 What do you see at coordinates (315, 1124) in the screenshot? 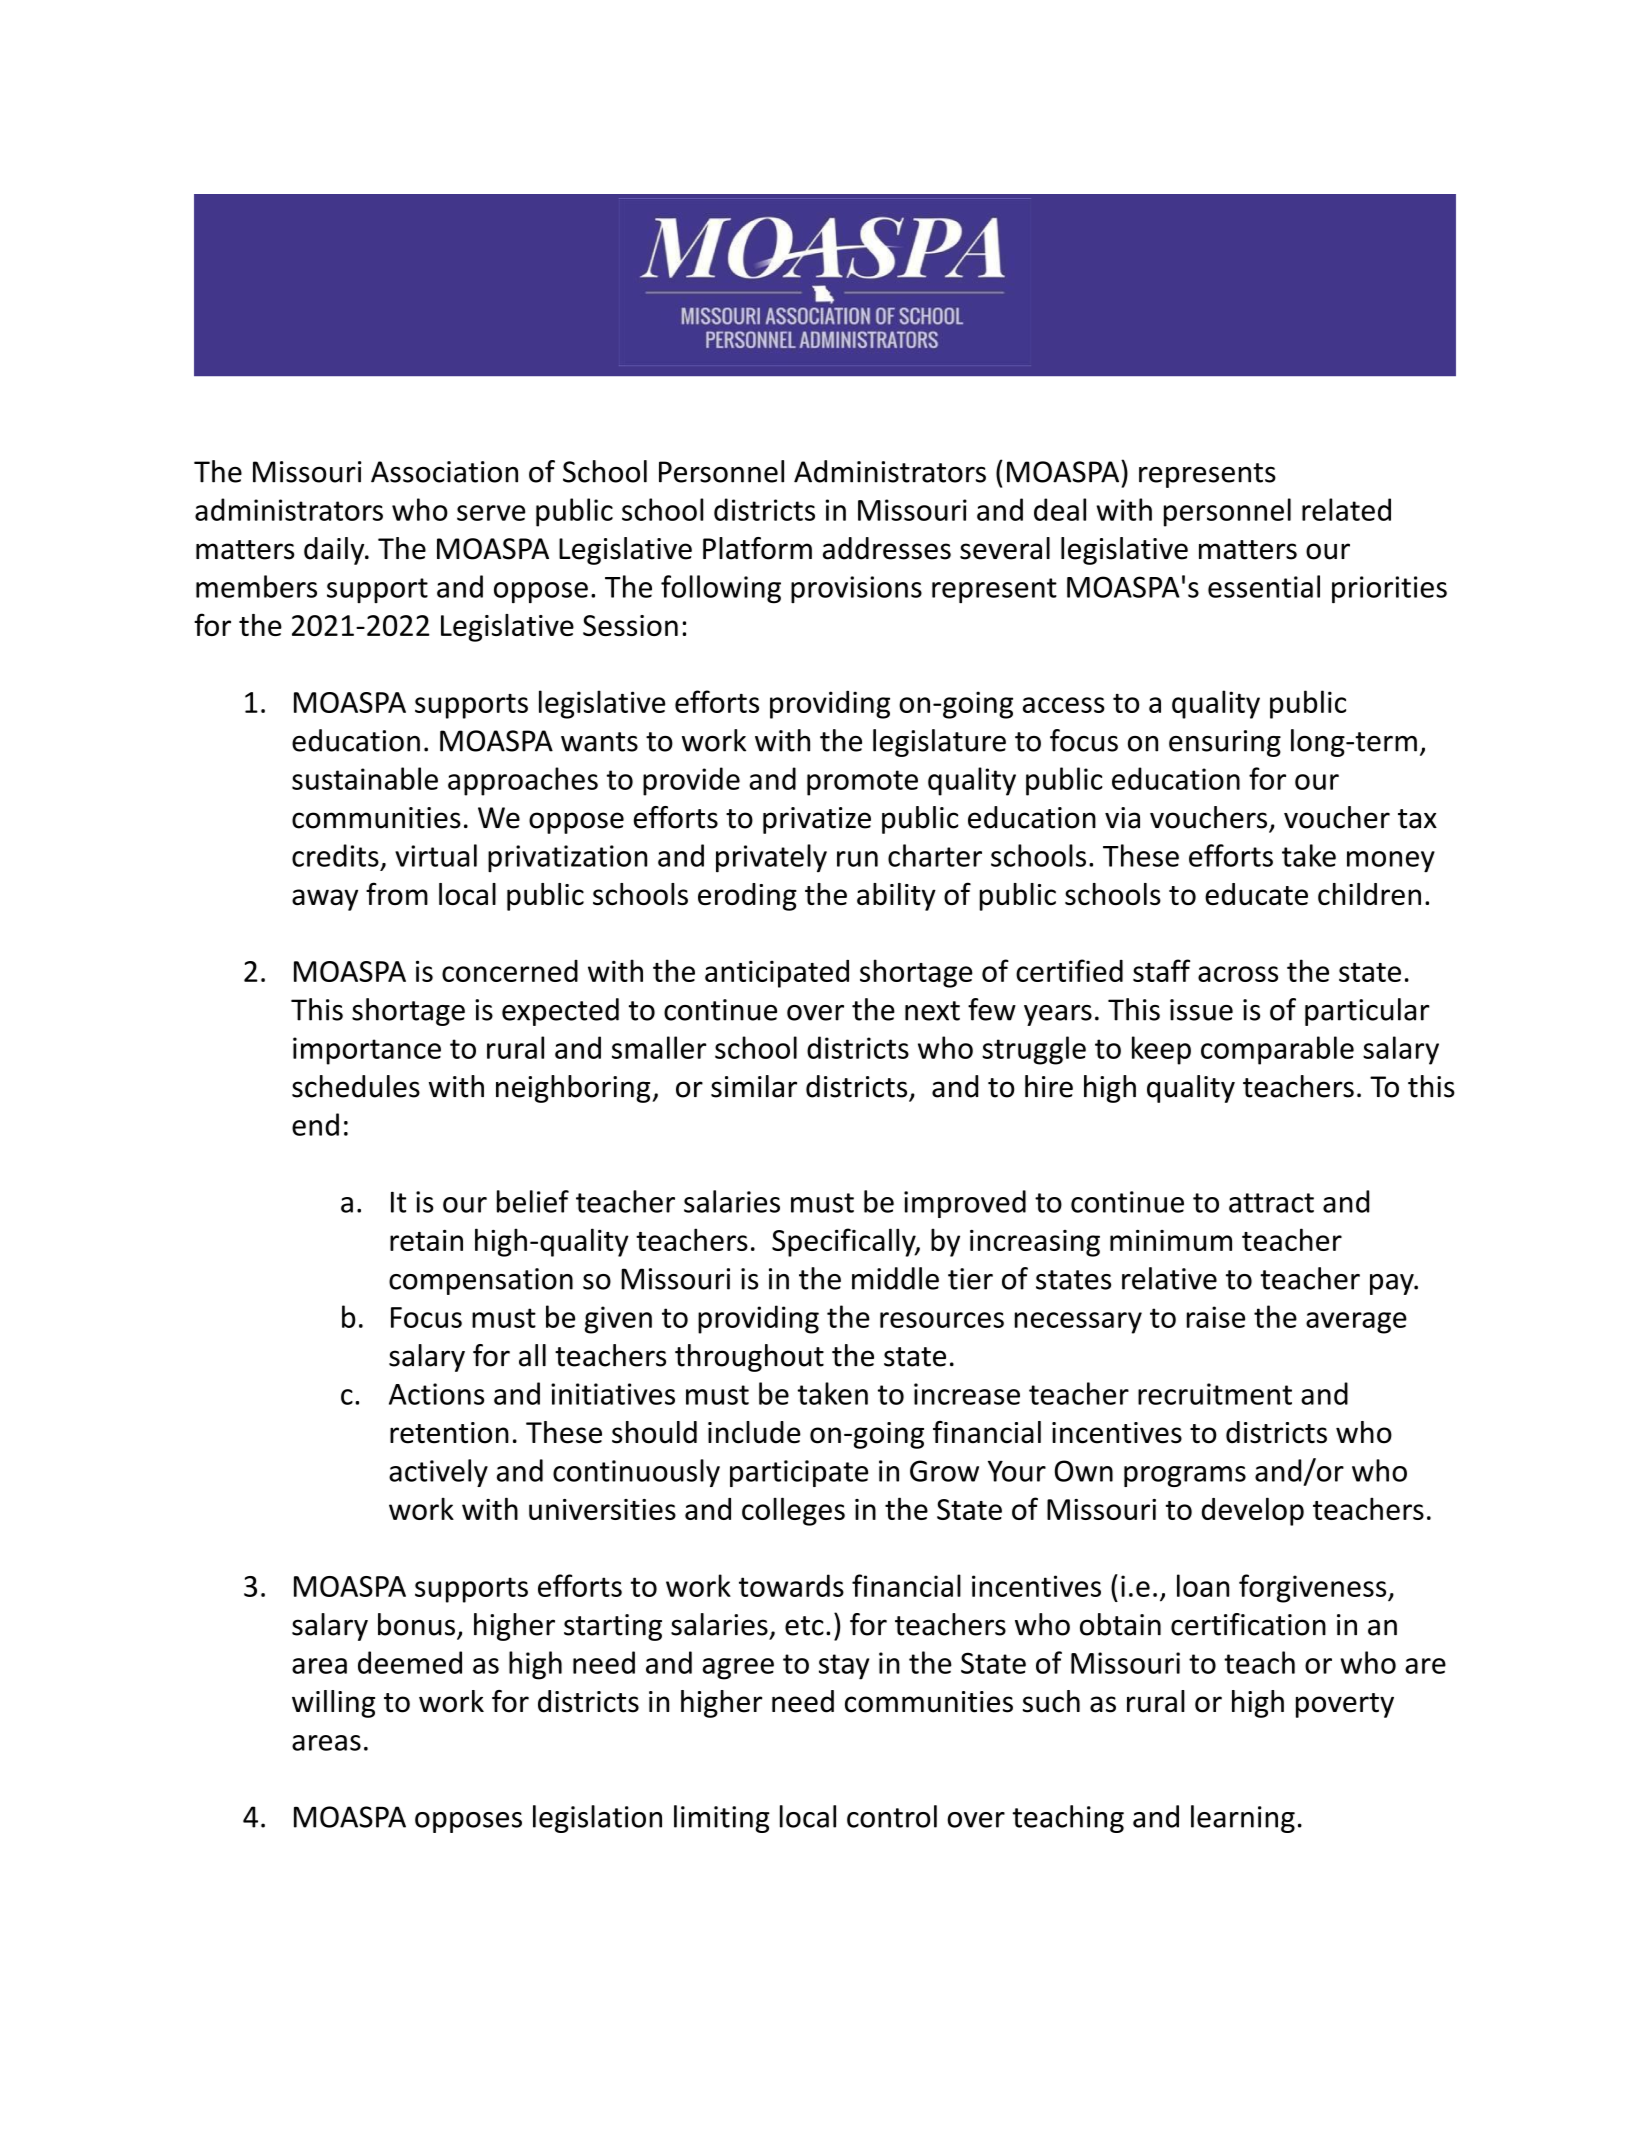
I see `end` at bounding box center [315, 1124].
